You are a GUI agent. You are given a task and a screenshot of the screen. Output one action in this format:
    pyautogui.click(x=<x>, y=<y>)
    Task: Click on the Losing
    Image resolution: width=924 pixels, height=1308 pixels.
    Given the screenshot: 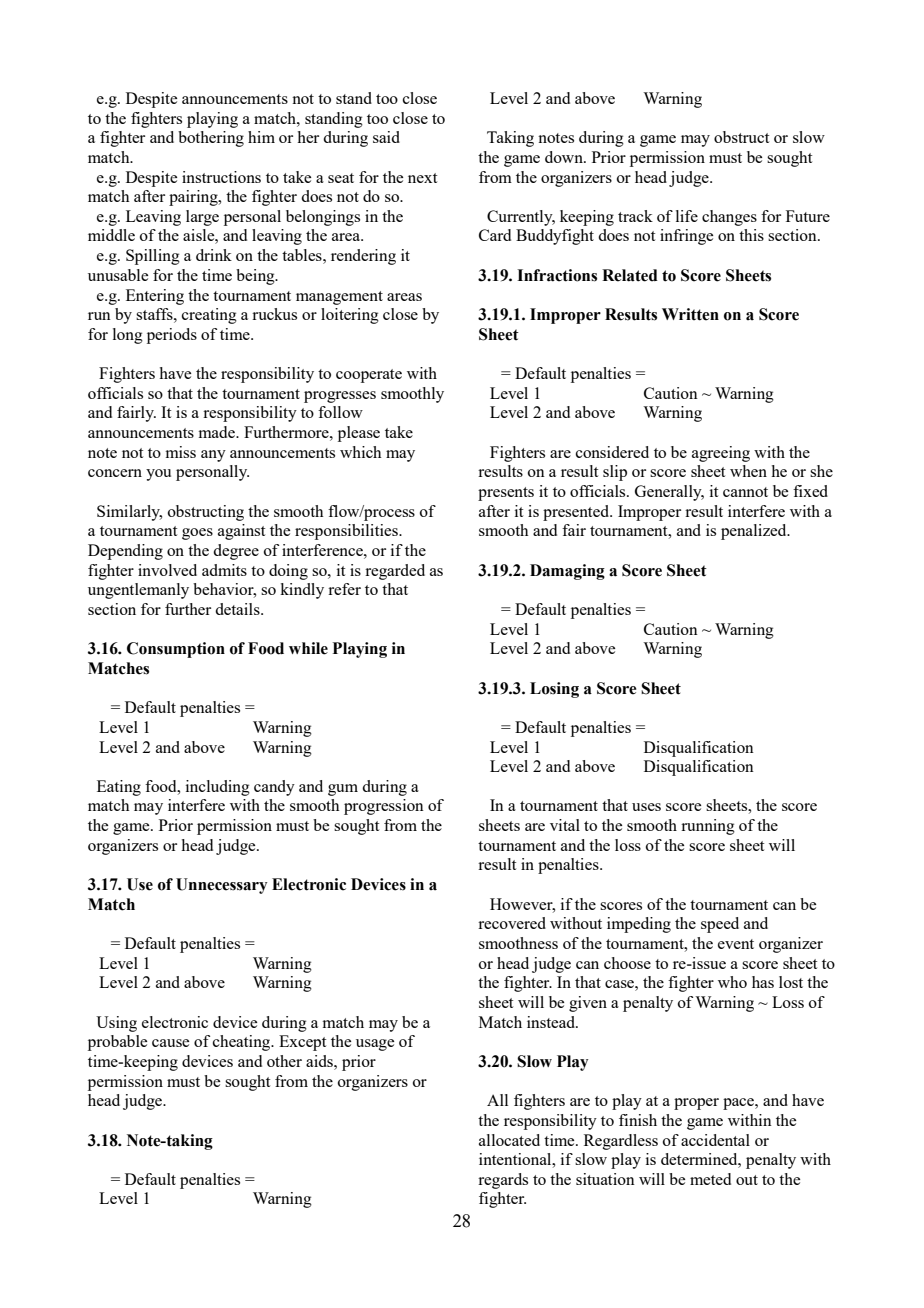 What is the action you would take?
    pyautogui.click(x=554, y=690)
